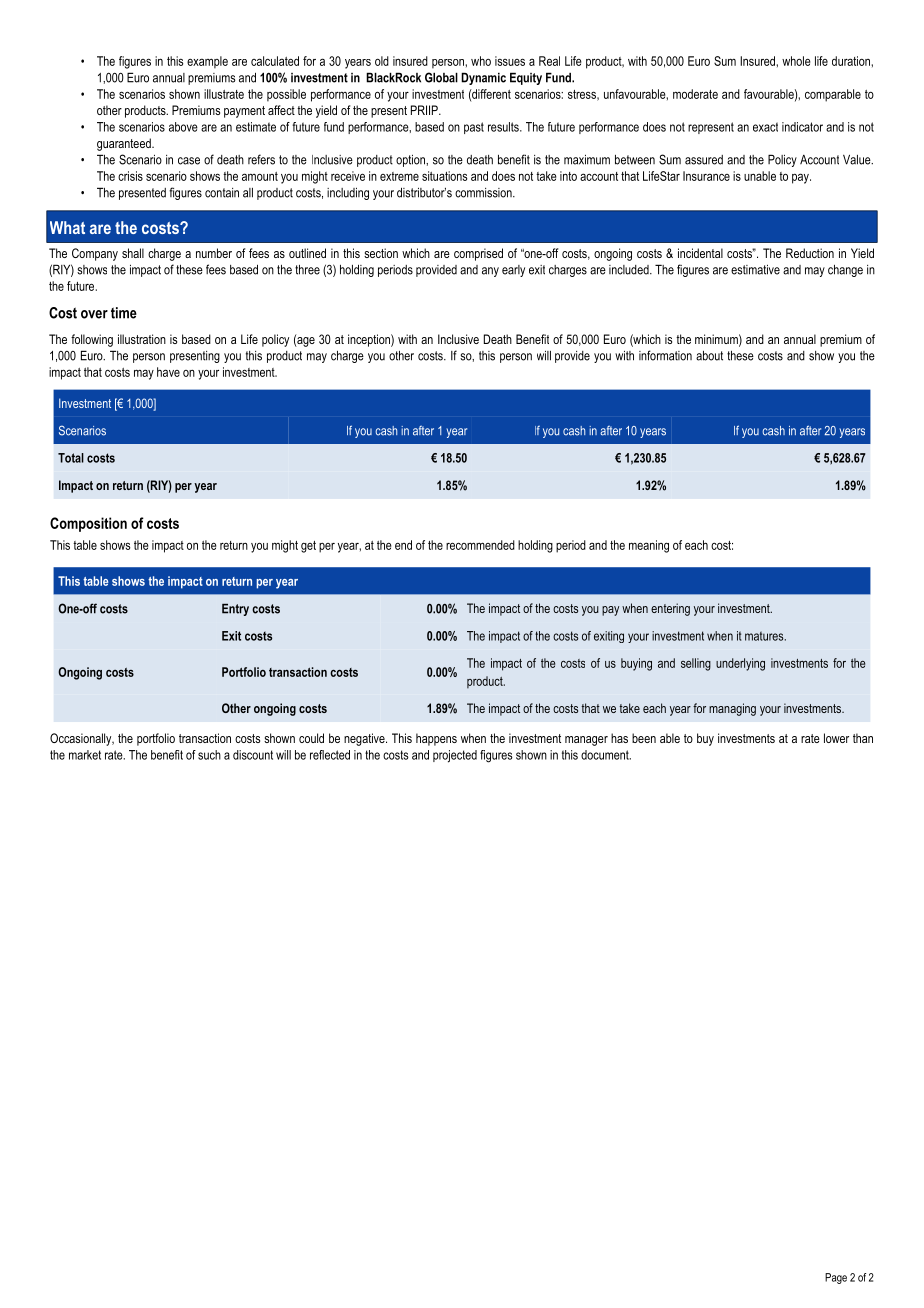  I want to click on above, so click(183, 127).
